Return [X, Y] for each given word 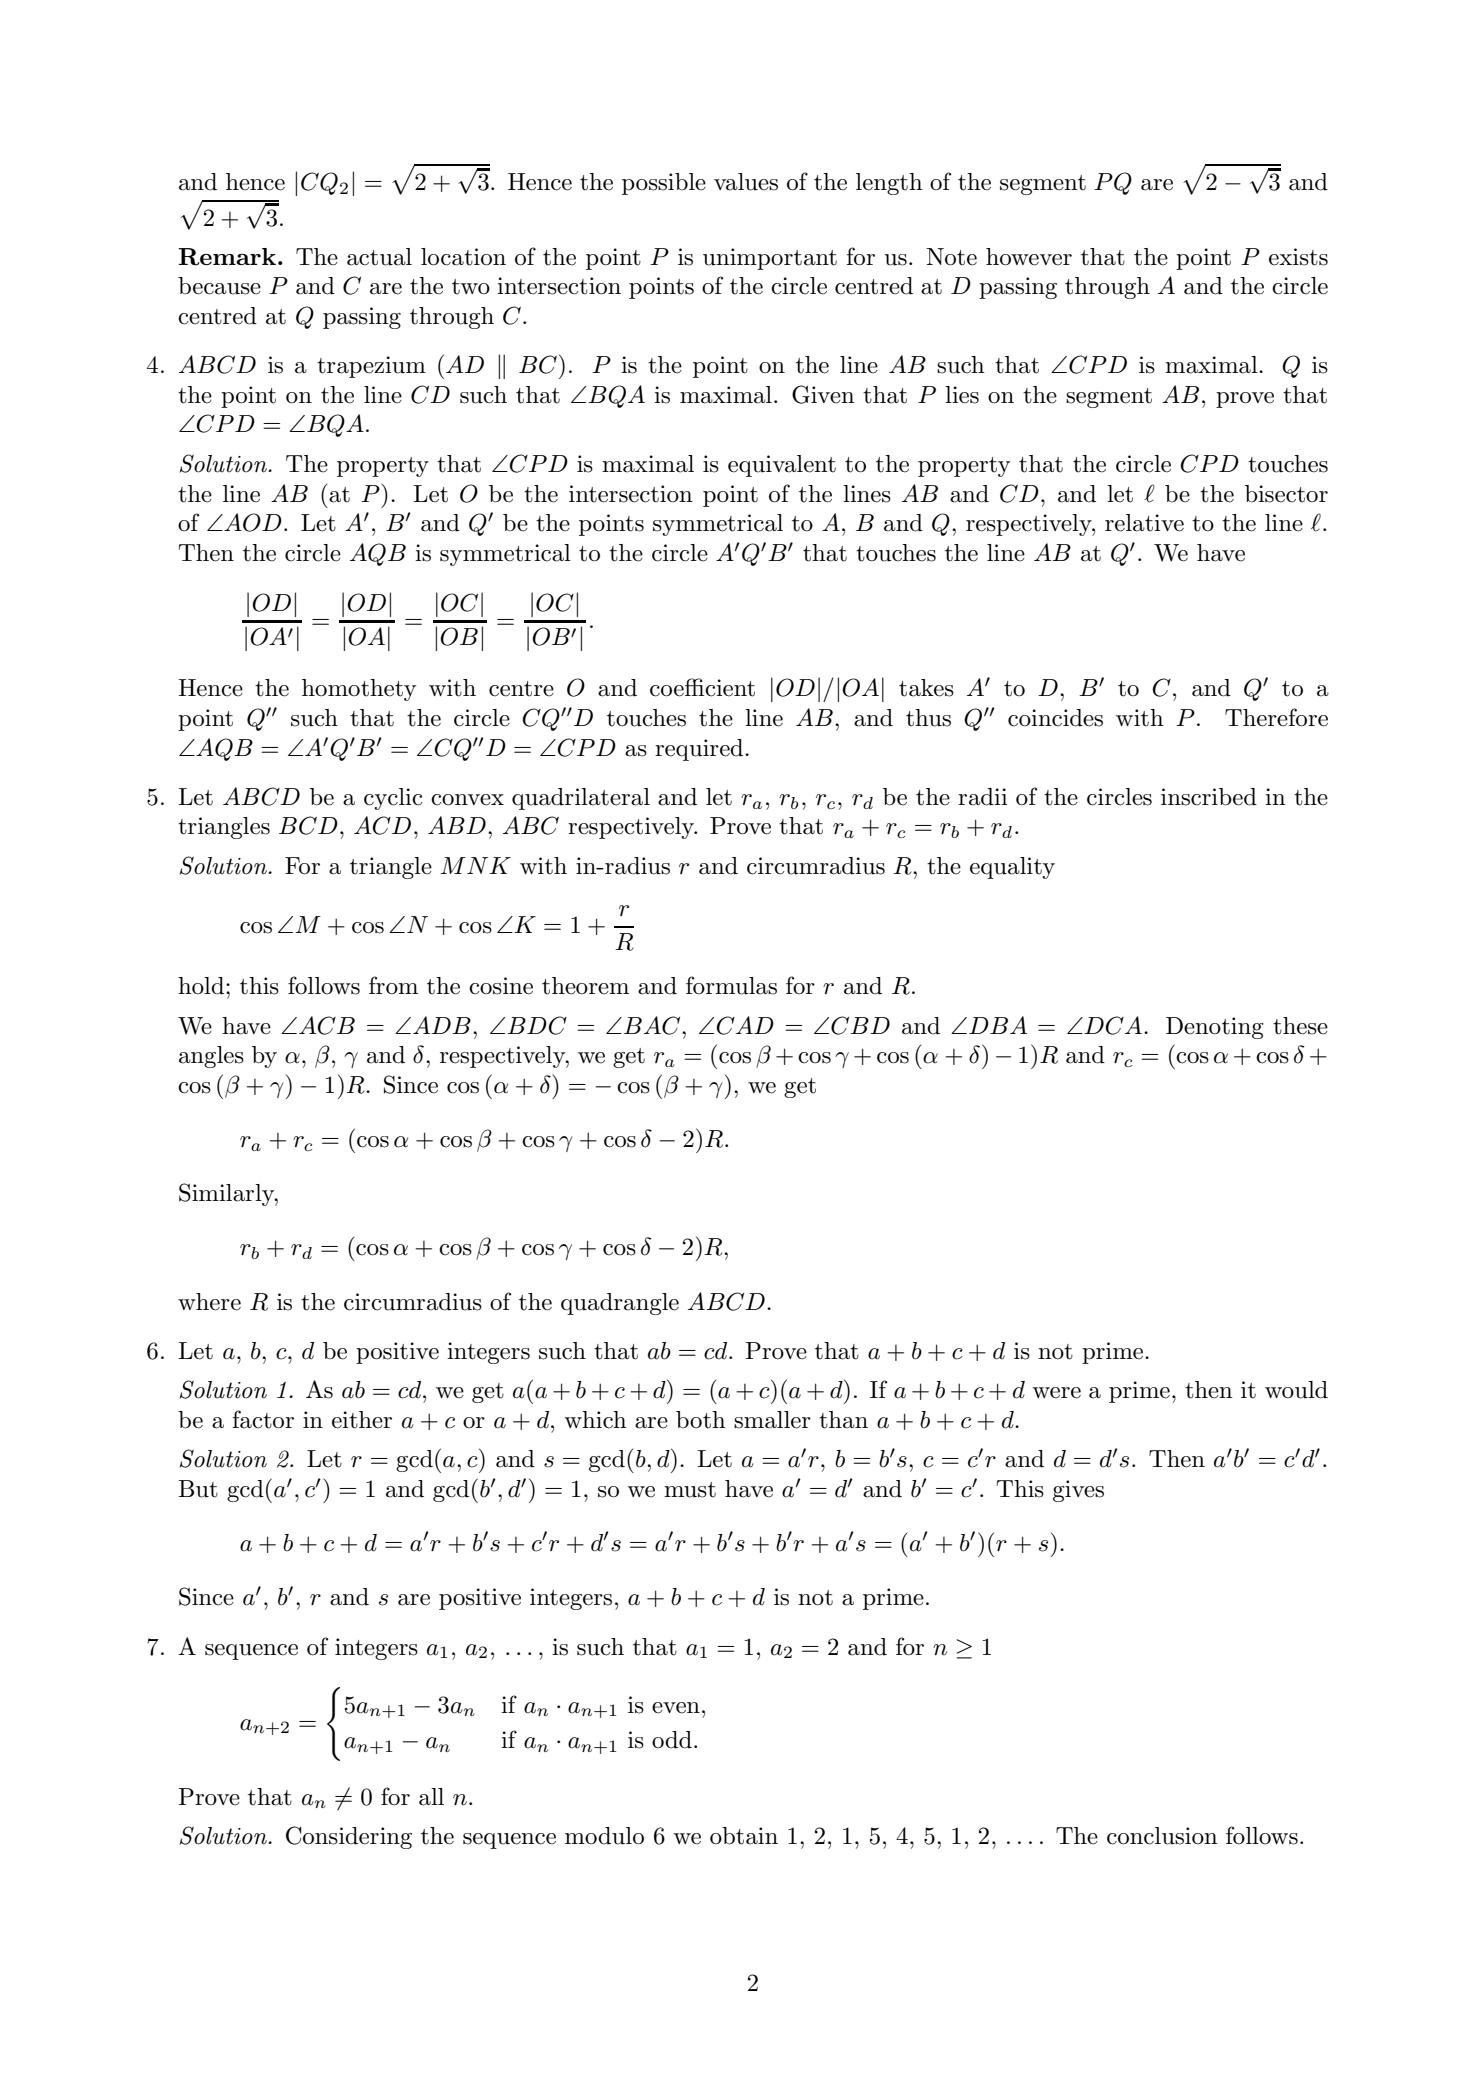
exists [1298, 257]
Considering [349, 1837]
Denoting [1215, 1028]
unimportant [770, 259]
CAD [745, 1025]
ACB [327, 1025]
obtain [744, 1836]
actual [379, 257]
